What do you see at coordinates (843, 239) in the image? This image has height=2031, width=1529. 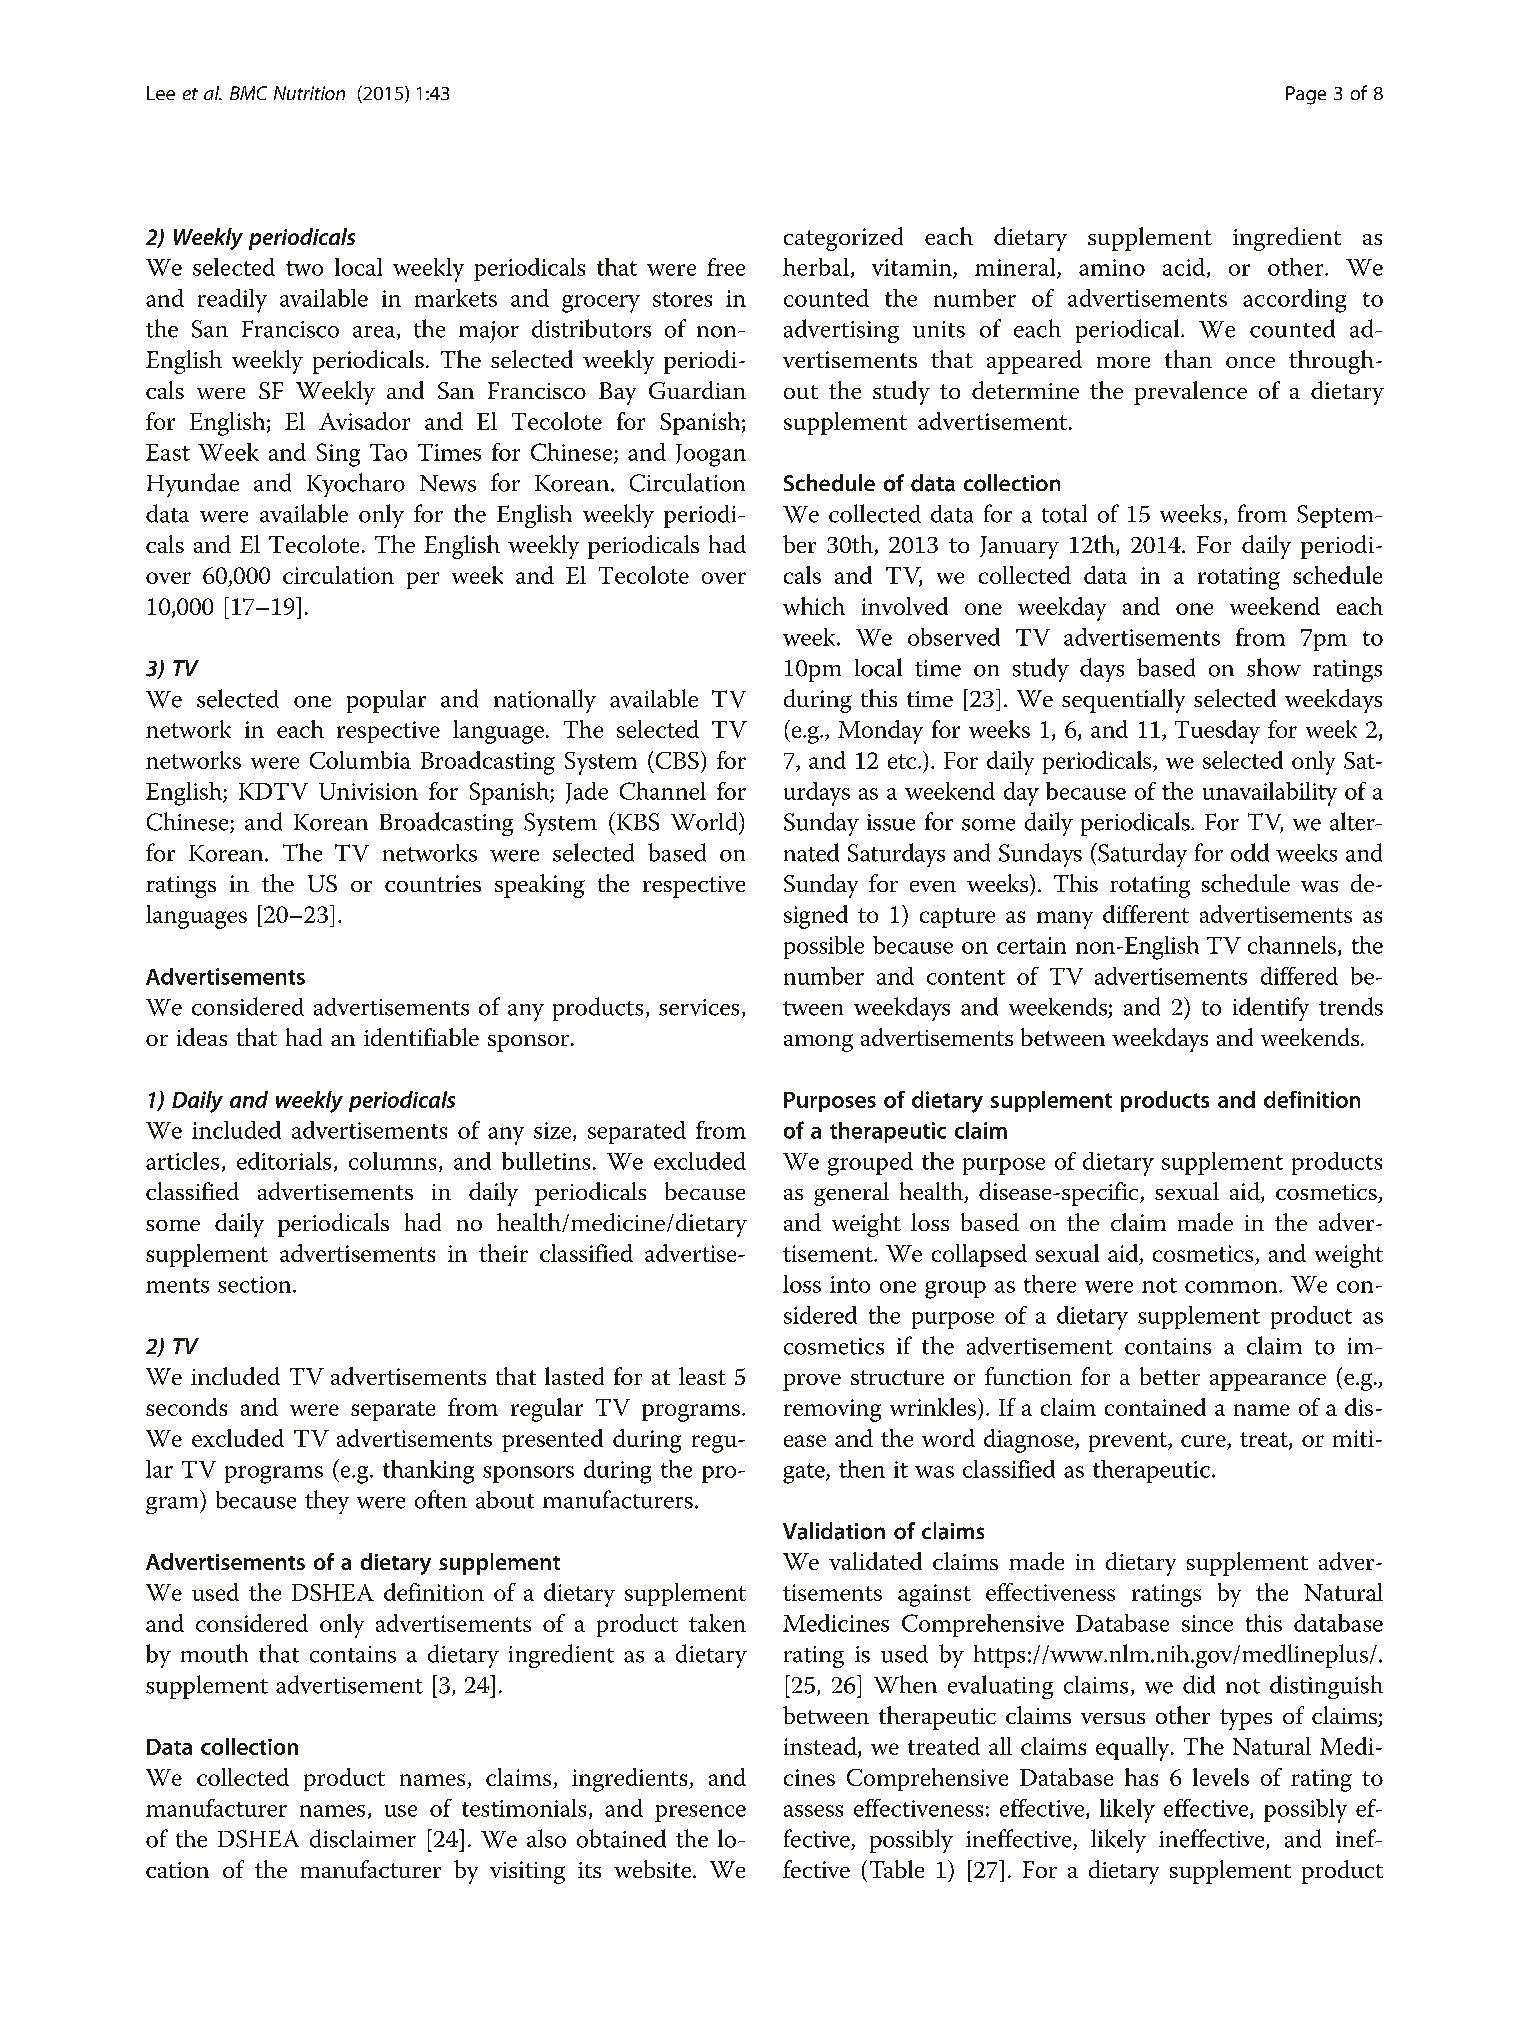 I see `categorized` at bounding box center [843, 239].
